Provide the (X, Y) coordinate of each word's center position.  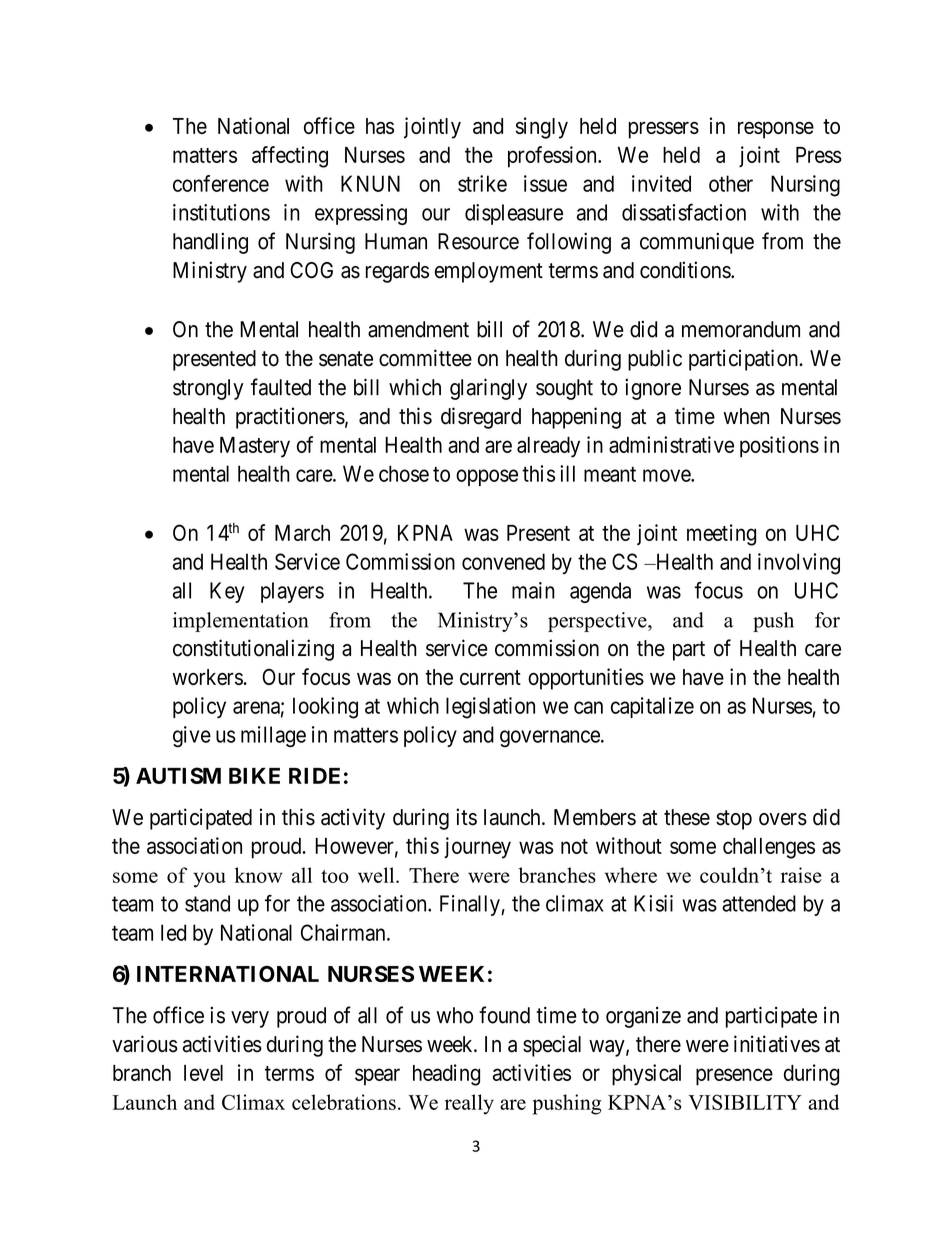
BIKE (254, 776)
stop (734, 820)
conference (221, 183)
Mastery (255, 447)
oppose (487, 477)
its (466, 817)
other (731, 183)
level (203, 1073)
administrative (671, 444)
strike (482, 183)
